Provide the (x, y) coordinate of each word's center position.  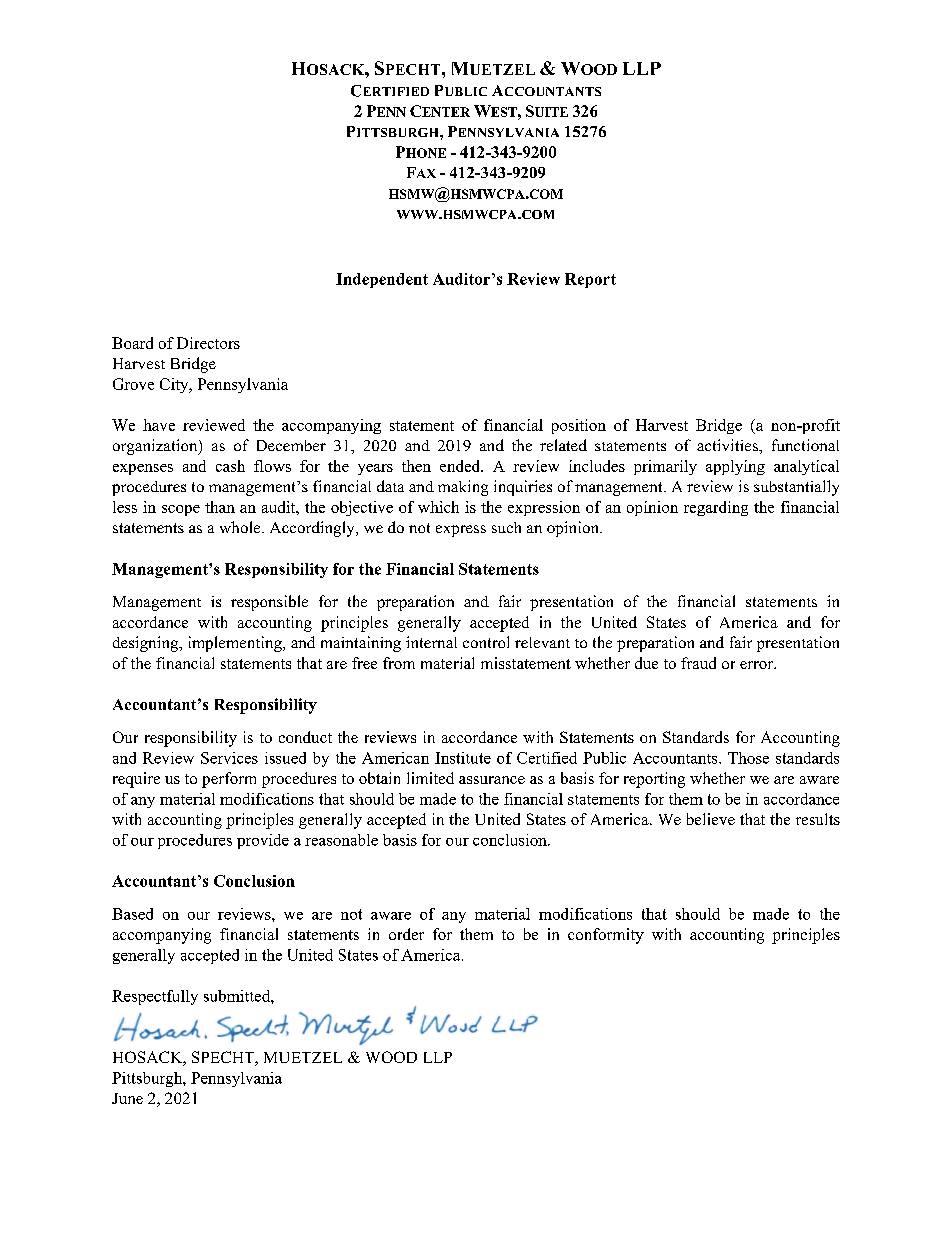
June (127, 1098)
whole (241, 527)
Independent (382, 280)
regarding (716, 508)
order (406, 934)
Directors (208, 343)
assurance (492, 780)
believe (711, 819)
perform (229, 780)
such (506, 527)
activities (728, 445)
